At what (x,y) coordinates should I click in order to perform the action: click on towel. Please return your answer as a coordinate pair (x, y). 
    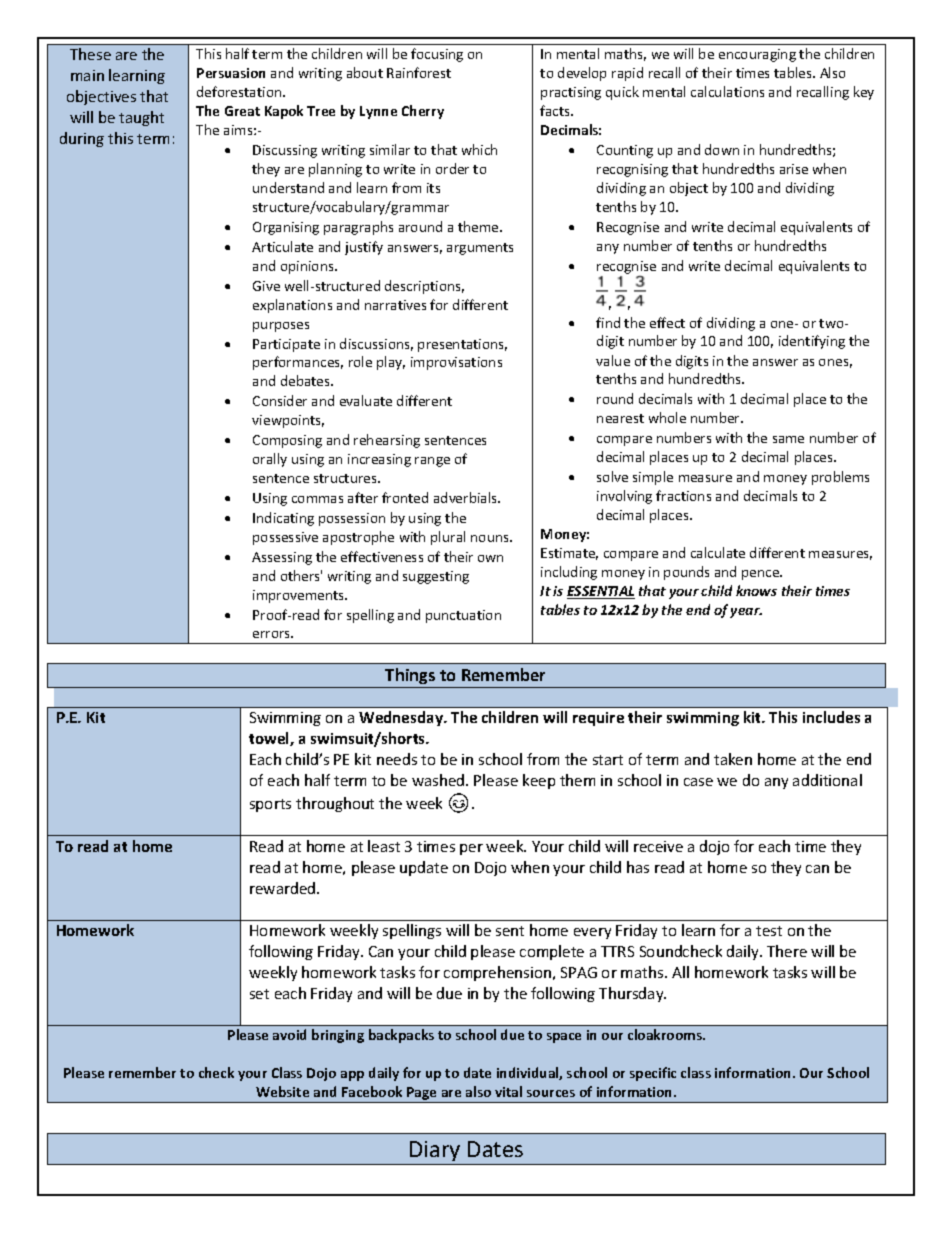
    Looking at the image, I should click on (270, 739).
